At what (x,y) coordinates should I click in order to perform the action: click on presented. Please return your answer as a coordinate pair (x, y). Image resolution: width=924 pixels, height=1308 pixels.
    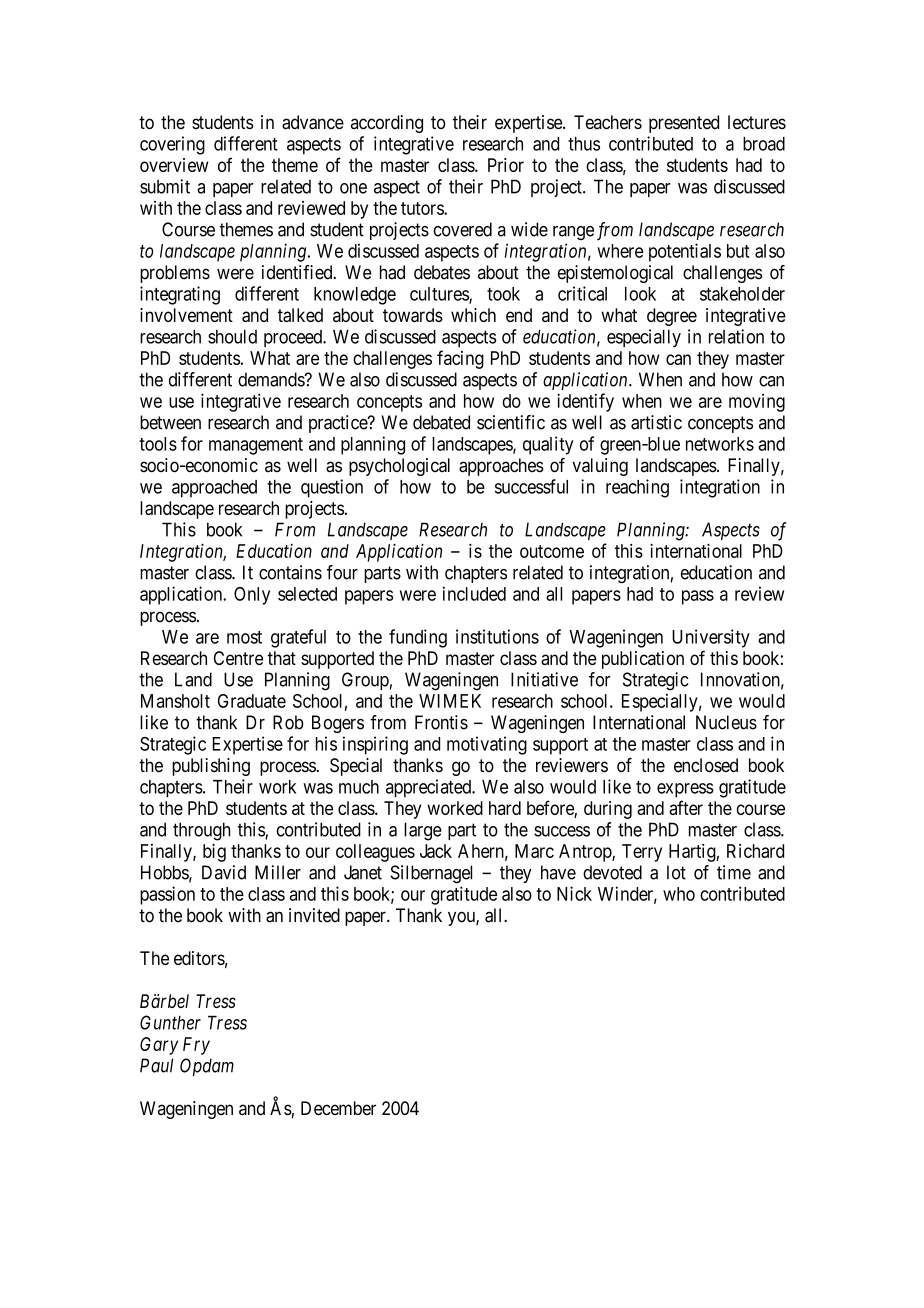
    Looking at the image, I should click on (684, 124).
